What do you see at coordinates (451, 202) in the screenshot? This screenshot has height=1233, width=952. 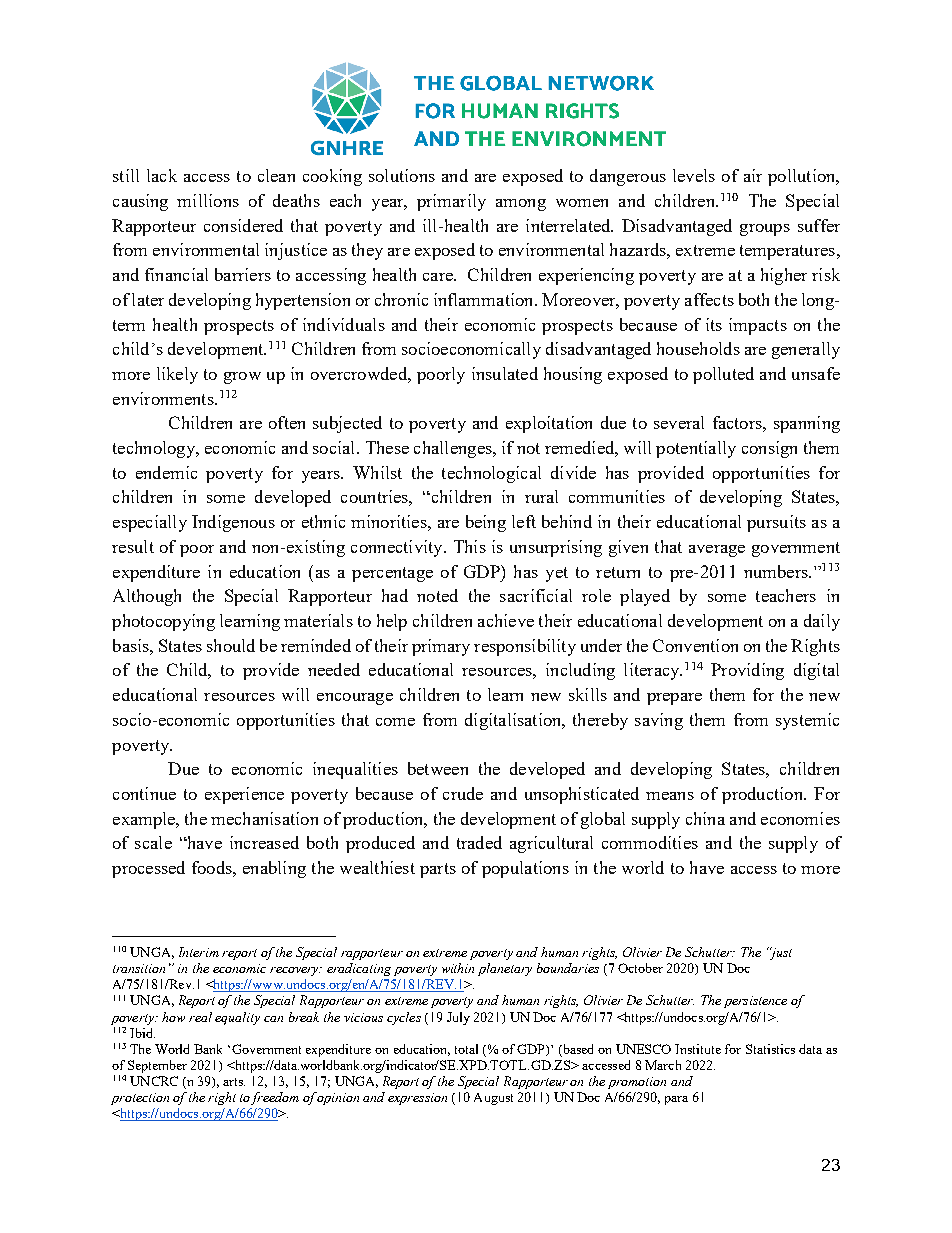 I see `primarily` at bounding box center [451, 202].
